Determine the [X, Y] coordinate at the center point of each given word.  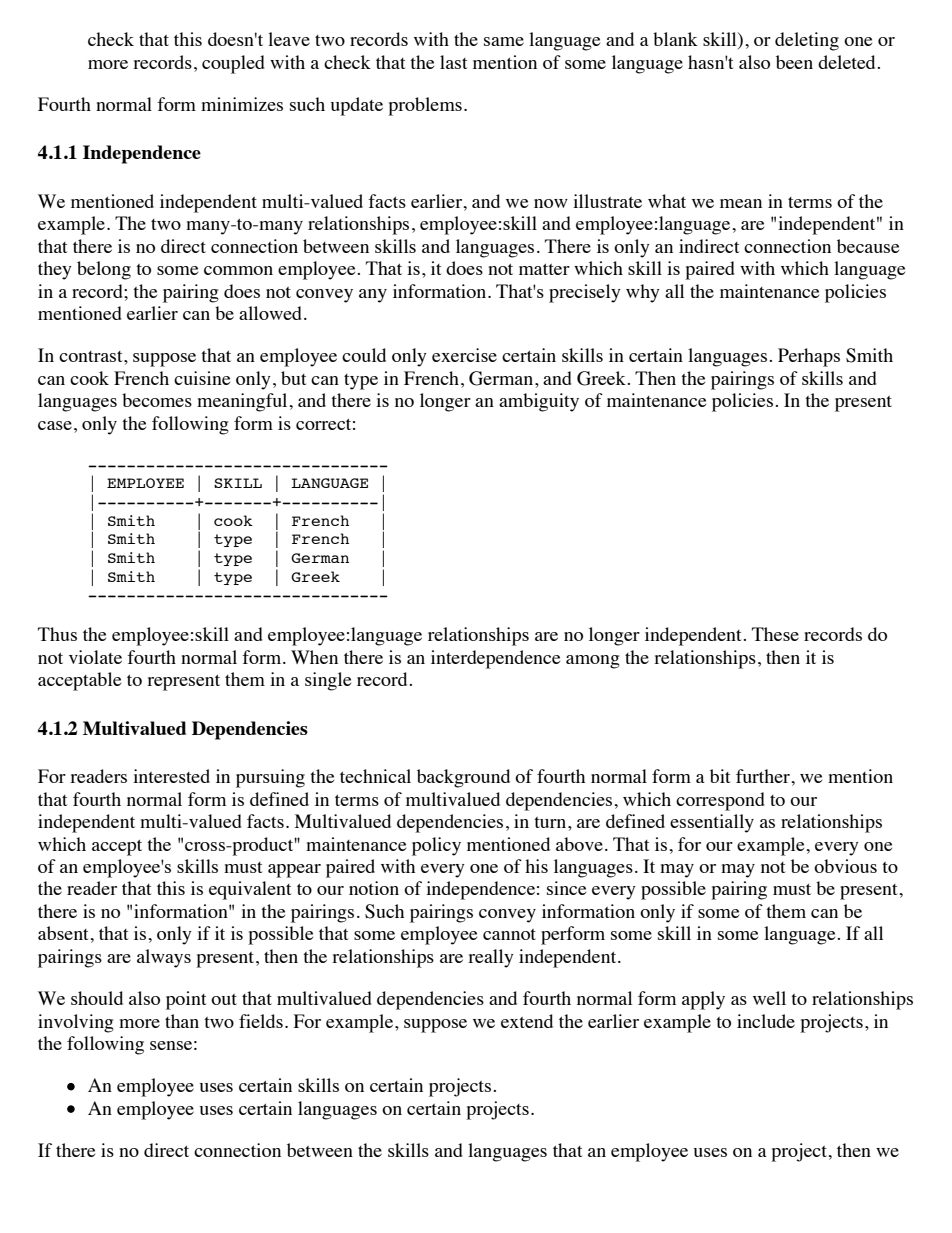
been [794, 62]
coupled [233, 64]
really [491, 958]
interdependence [495, 659]
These [775, 634]
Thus [57, 634]
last [453, 62]
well [769, 998]
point [186, 1000]
